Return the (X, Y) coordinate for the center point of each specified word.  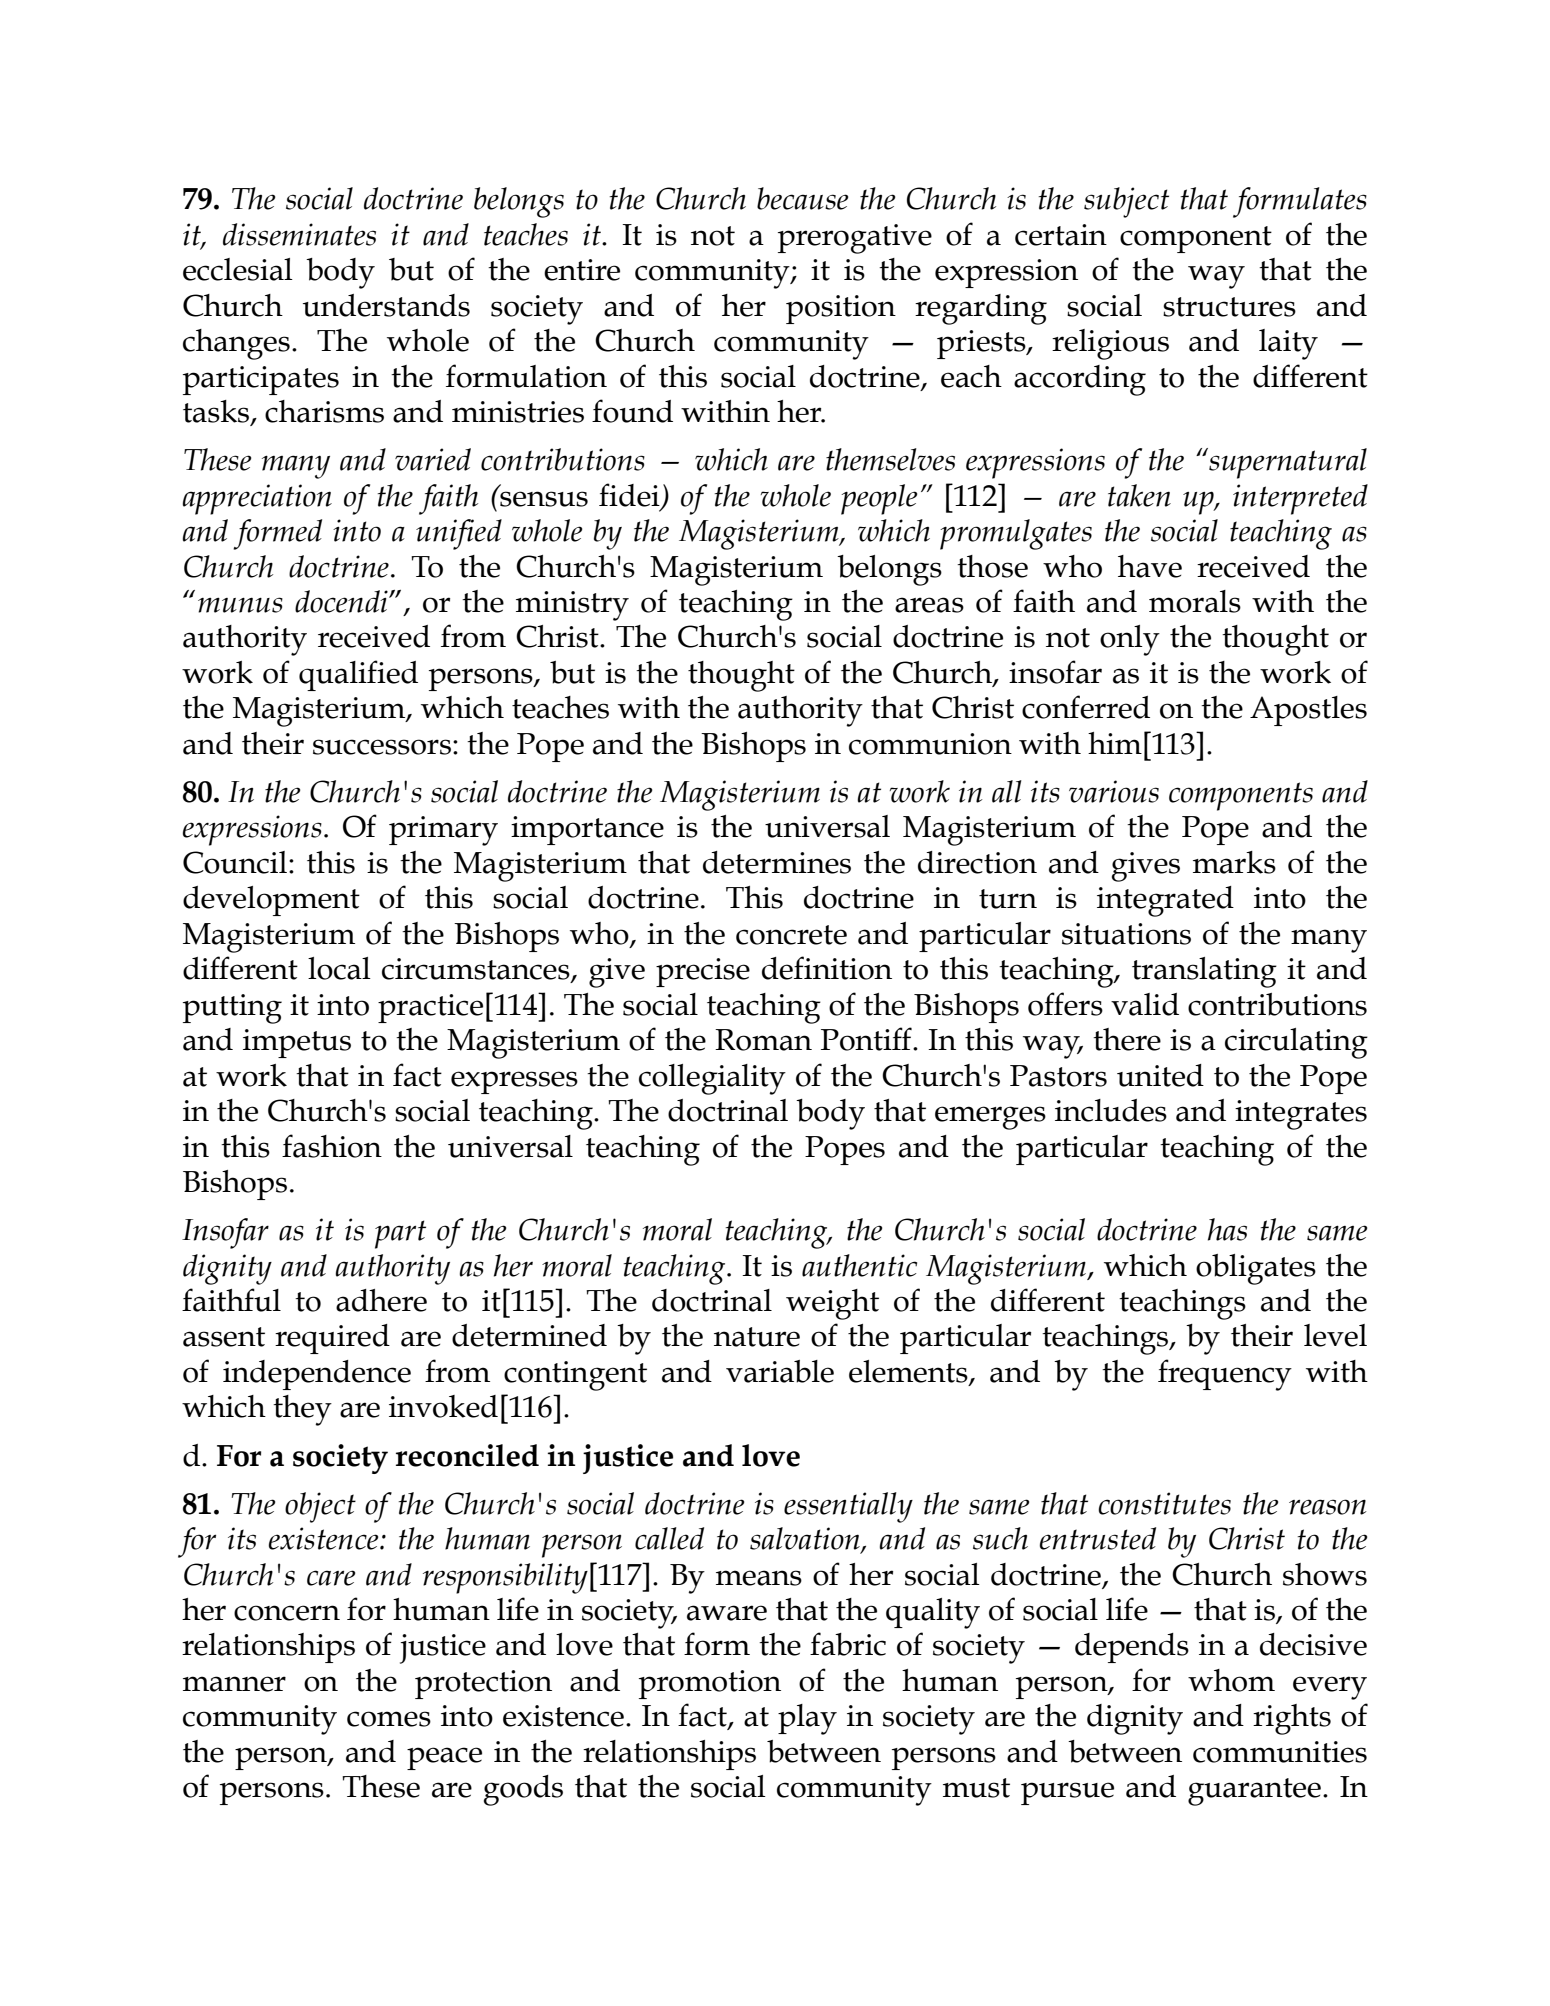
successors (382, 747)
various (1114, 791)
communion (930, 744)
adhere (381, 1300)
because (802, 198)
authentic (859, 1265)
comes (389, 1719)
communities (1280, 1752)
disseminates (299, 234)
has (1227, 1229)
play (807, 1719)
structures (1229, 307)
